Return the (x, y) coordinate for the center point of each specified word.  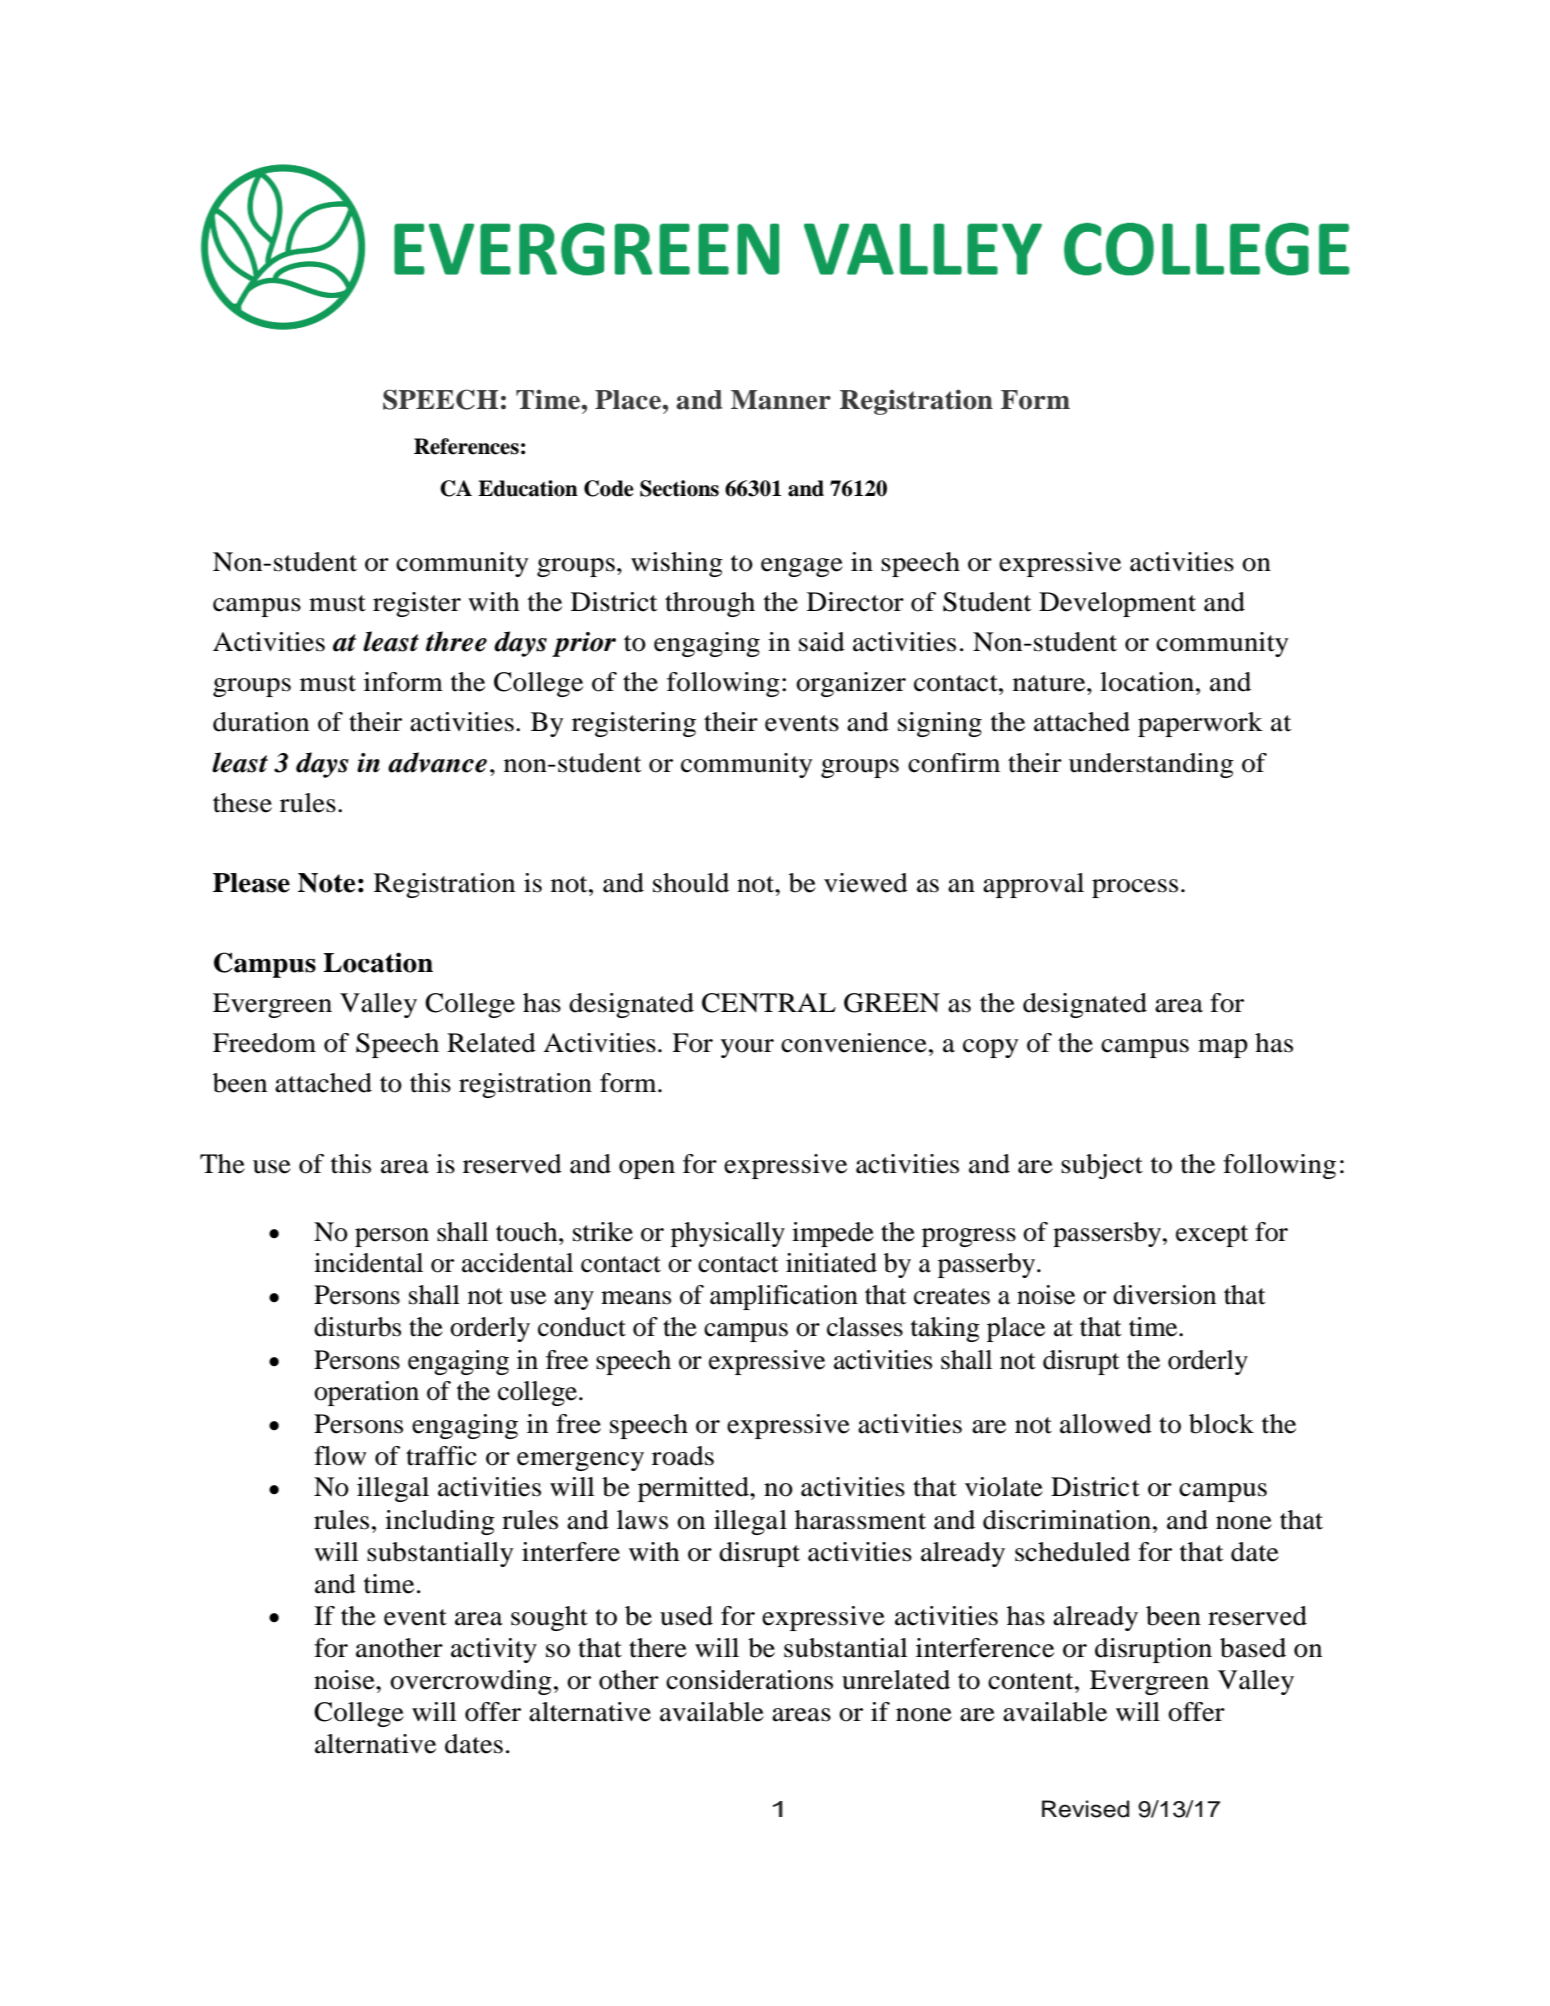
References (466, 446)
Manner (781, 400)
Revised (1085, 1809)
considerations (749, 1680)
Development (1117, 604)
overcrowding (471, 1682)
